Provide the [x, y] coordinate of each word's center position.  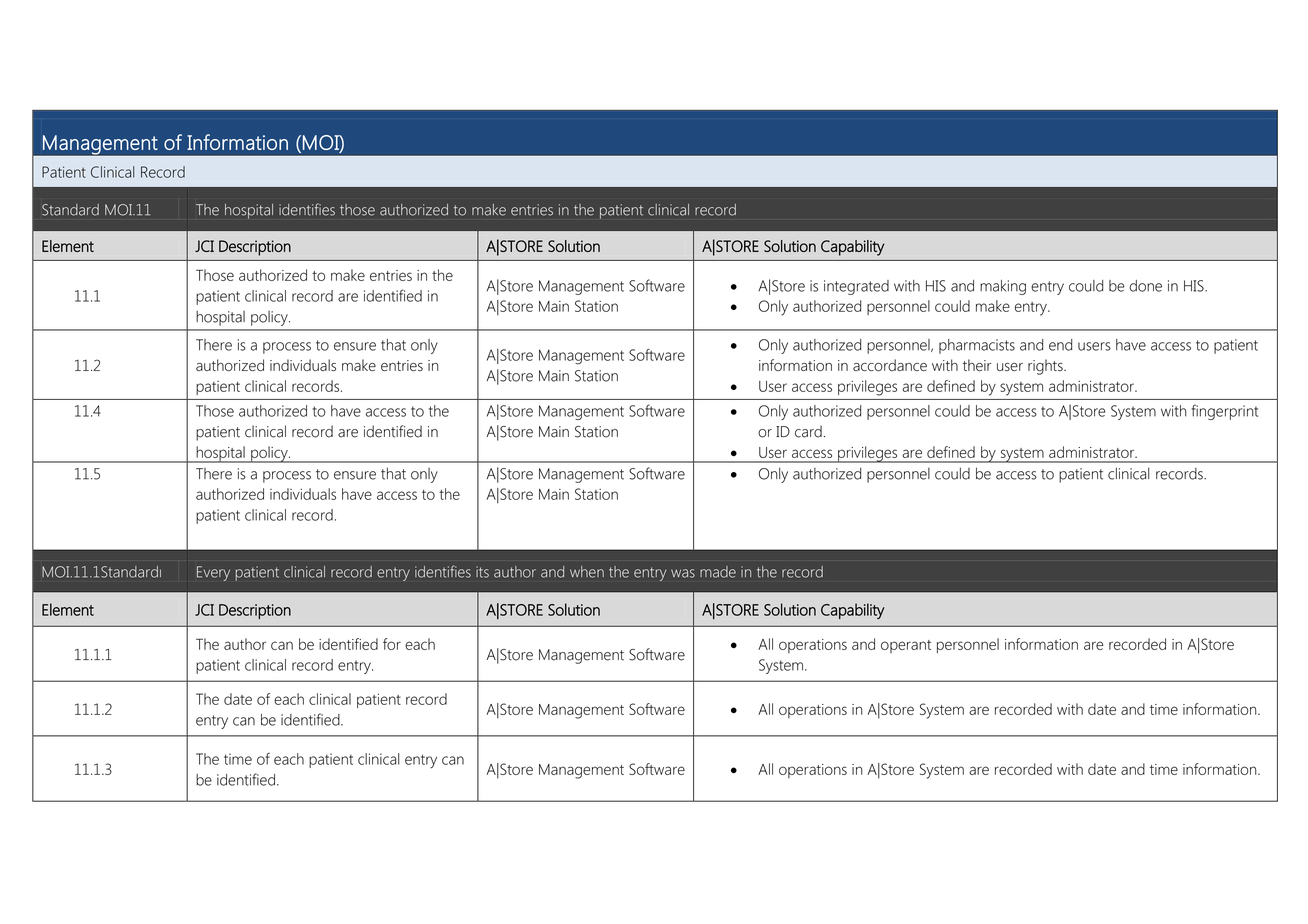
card [808, 431]
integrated [856, 287]
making [1003, 287]
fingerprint [1225, 412]
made [718, 572]
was [683, 573]
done [1146, 286]
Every [213, 573]
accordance [890, 365]
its [482, 572]
